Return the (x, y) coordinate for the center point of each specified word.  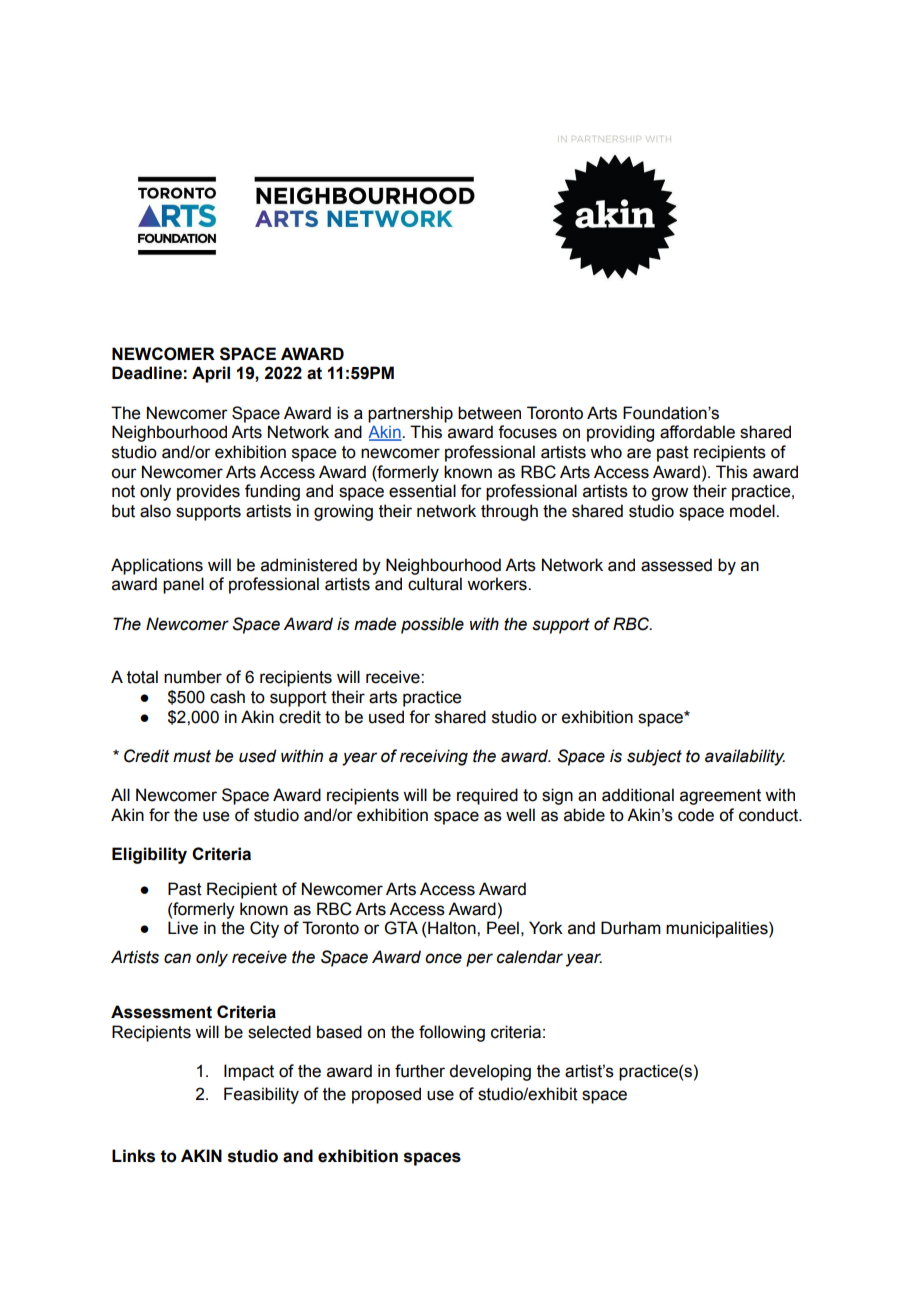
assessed (676, 565)
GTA (401, 928)
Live (183, 928)
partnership (410, 414)
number (193, 677)
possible (432, 625)
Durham (631, 928)
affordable (697, 432)
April (211, 374)
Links (133, 1156)
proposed (386, 1095)
